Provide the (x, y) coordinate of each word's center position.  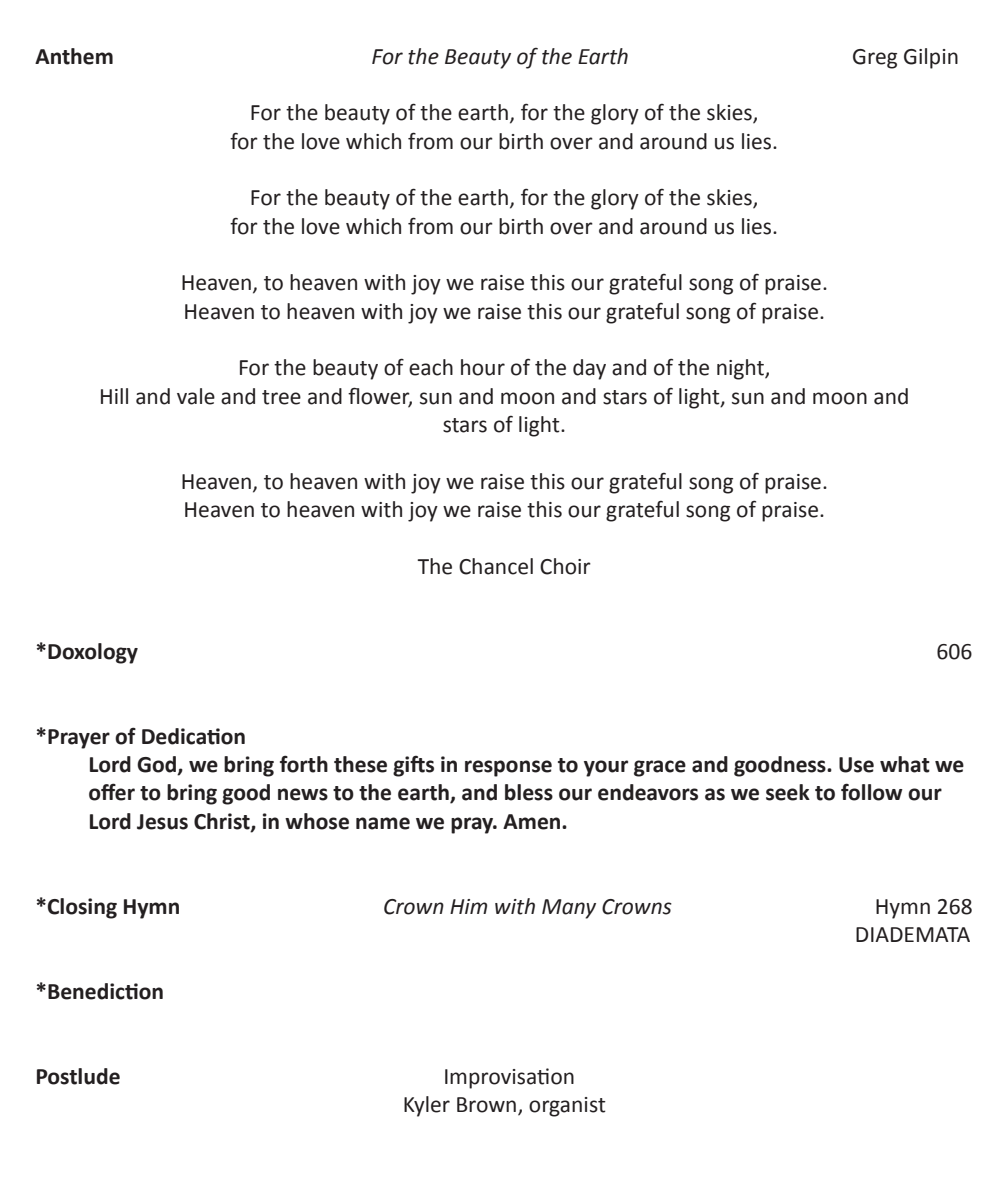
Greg (875, 59)
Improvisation (509, 1078)
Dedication (193, 736)
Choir (565, 566)
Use (856, 765)
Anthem (74, 56)
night (741, 369)
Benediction (105, 991)
